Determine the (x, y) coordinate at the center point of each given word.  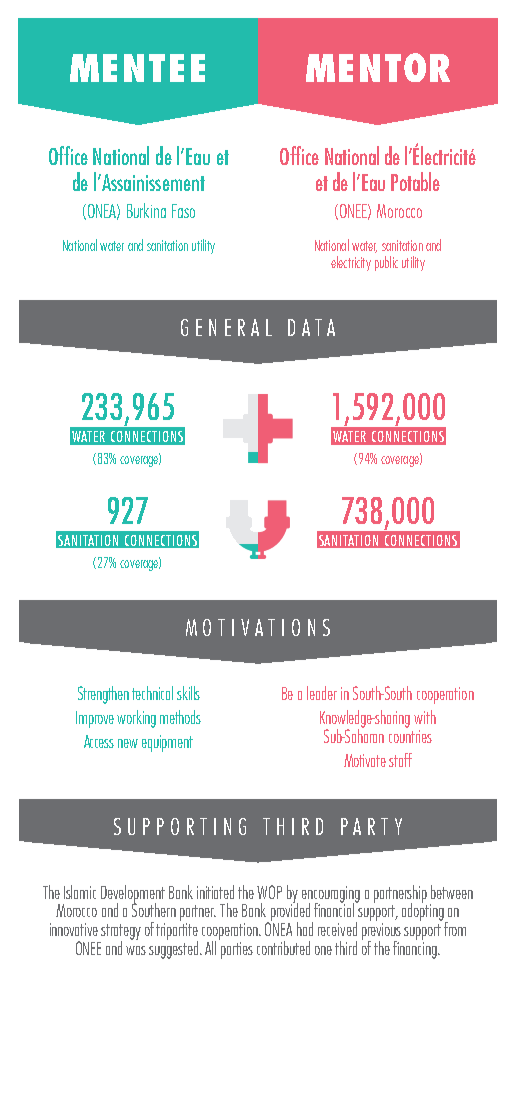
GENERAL (226, 327)
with (425, 717)
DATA (311, 327)
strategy (121, 933)
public (386, 263)
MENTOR (378, 67)
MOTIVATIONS (258, 627)
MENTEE (137, 68)
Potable (415, 181)
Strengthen (103, 695)
